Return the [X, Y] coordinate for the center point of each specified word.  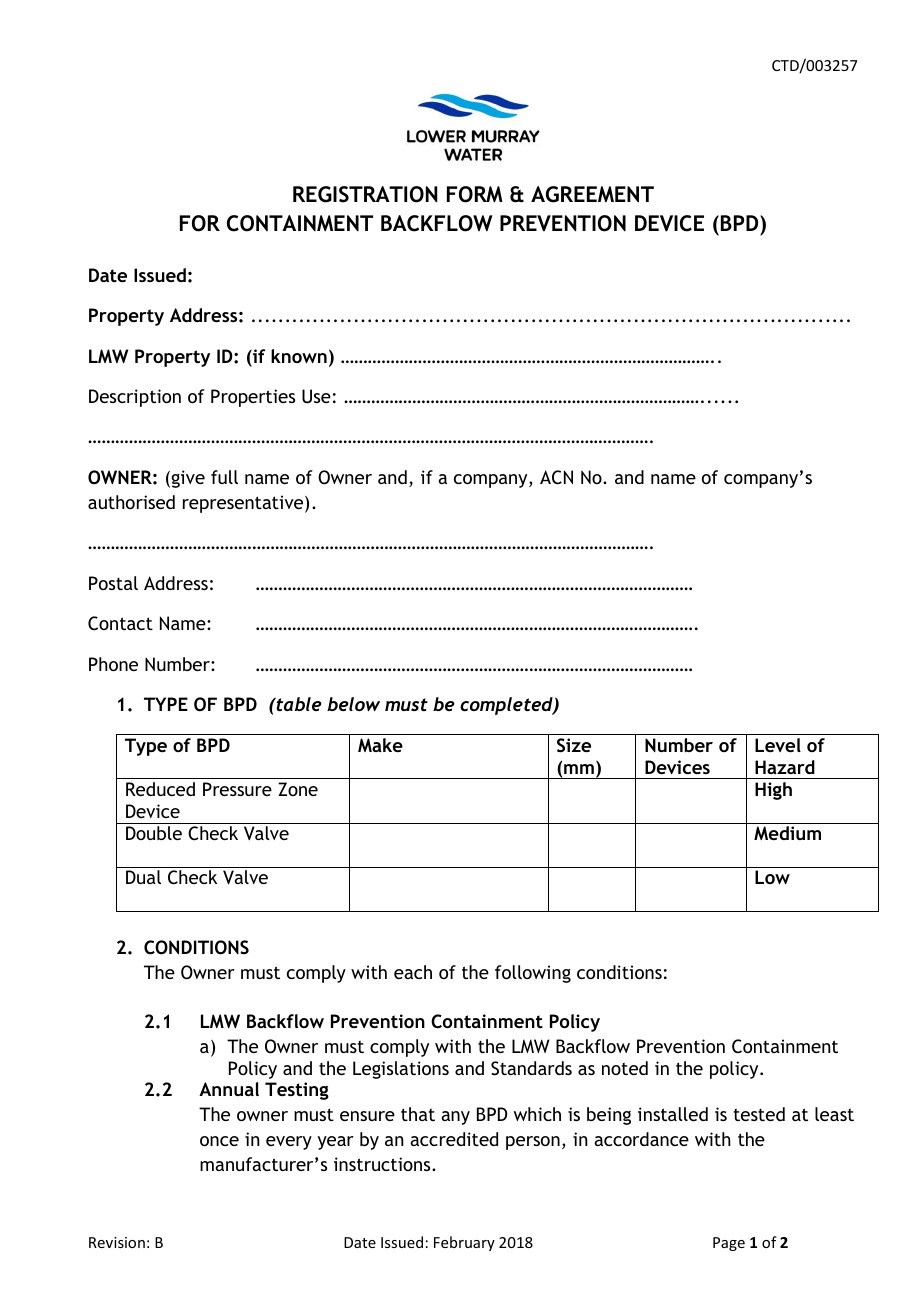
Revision [117, 1242]
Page [729, 1244]
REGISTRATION [365, 194]
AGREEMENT [592, 194]
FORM [475, 194]
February [464, 1243]
